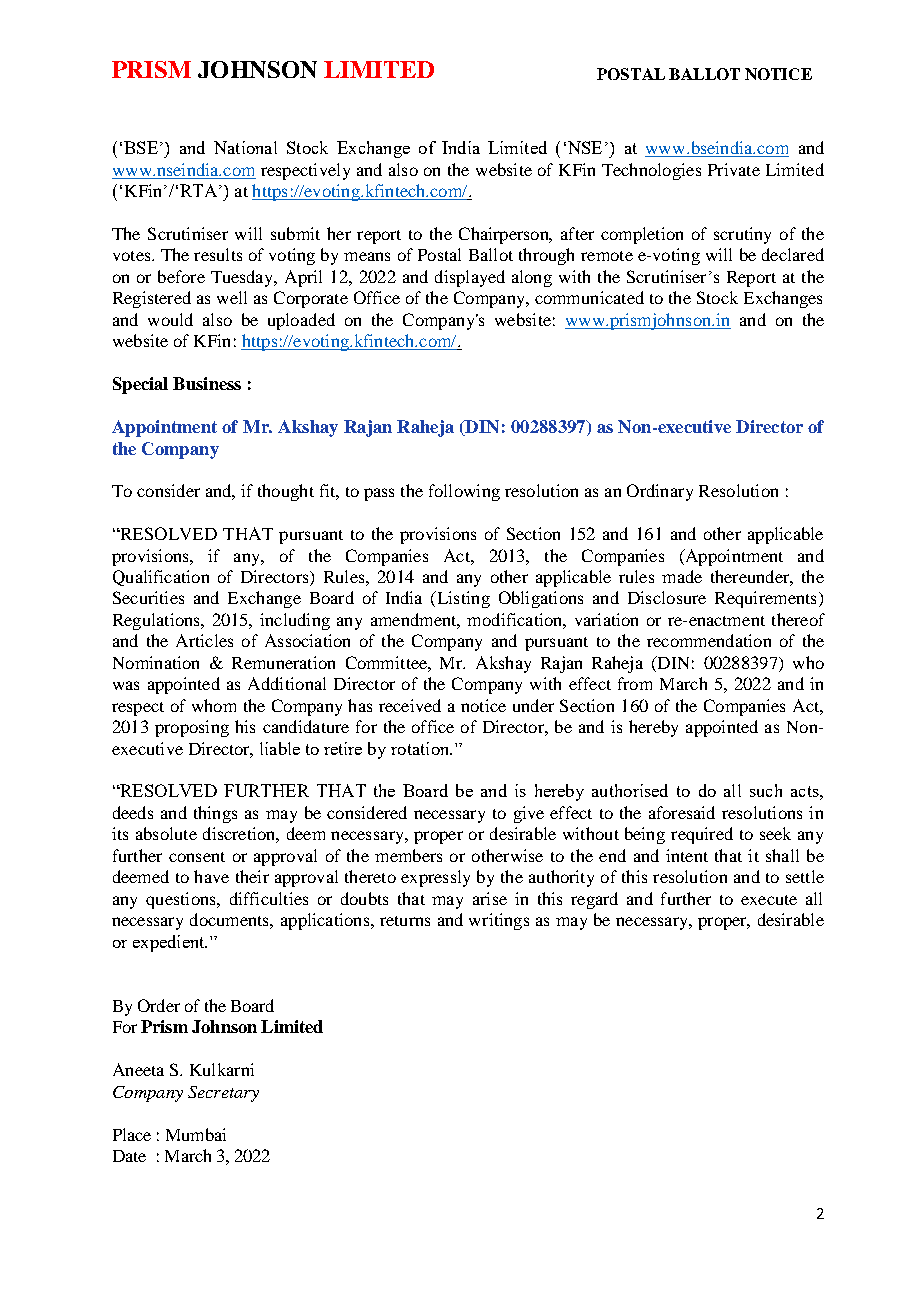  I want to click on following, so click(464, 492).
